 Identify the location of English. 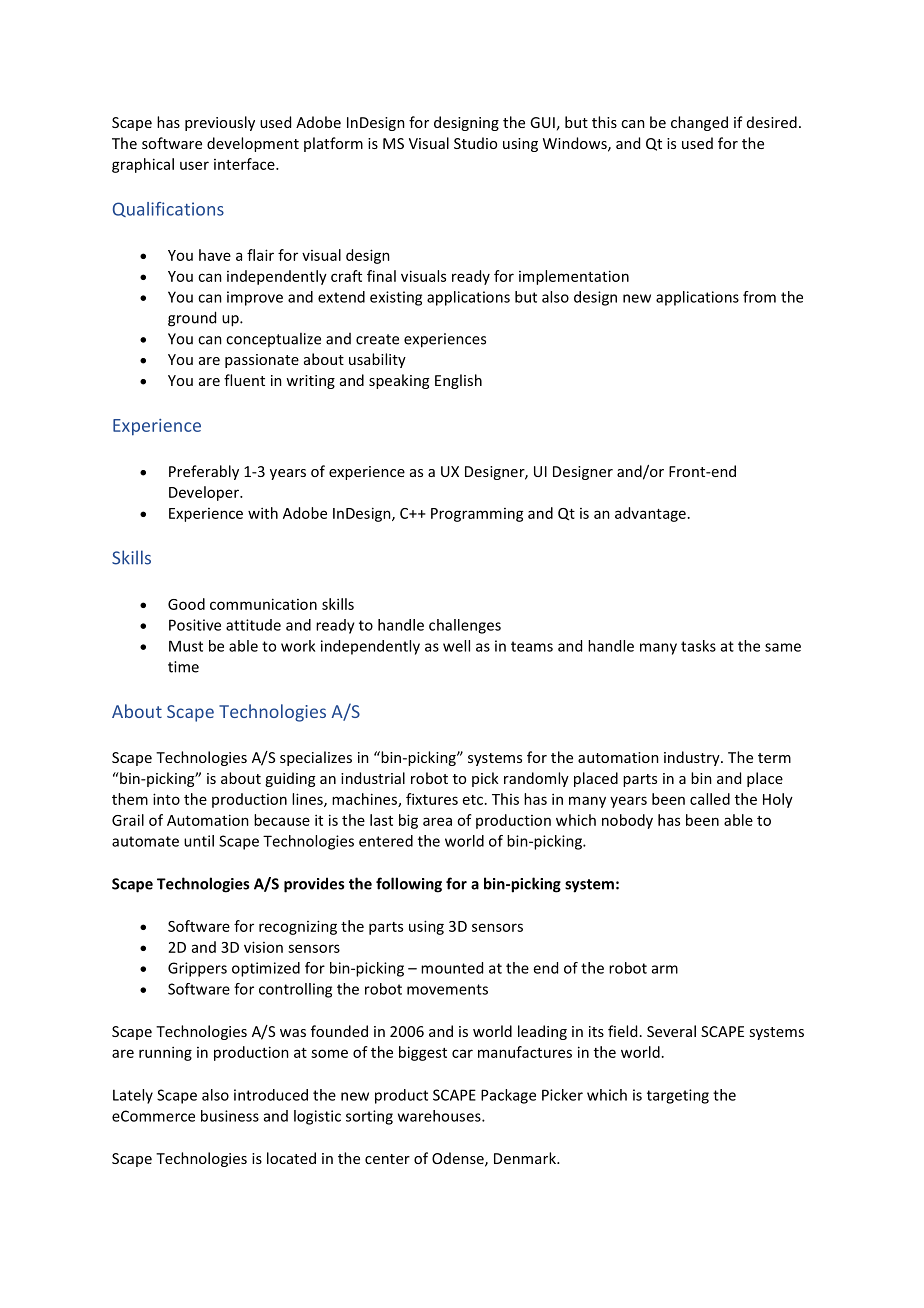
(458, 381).
